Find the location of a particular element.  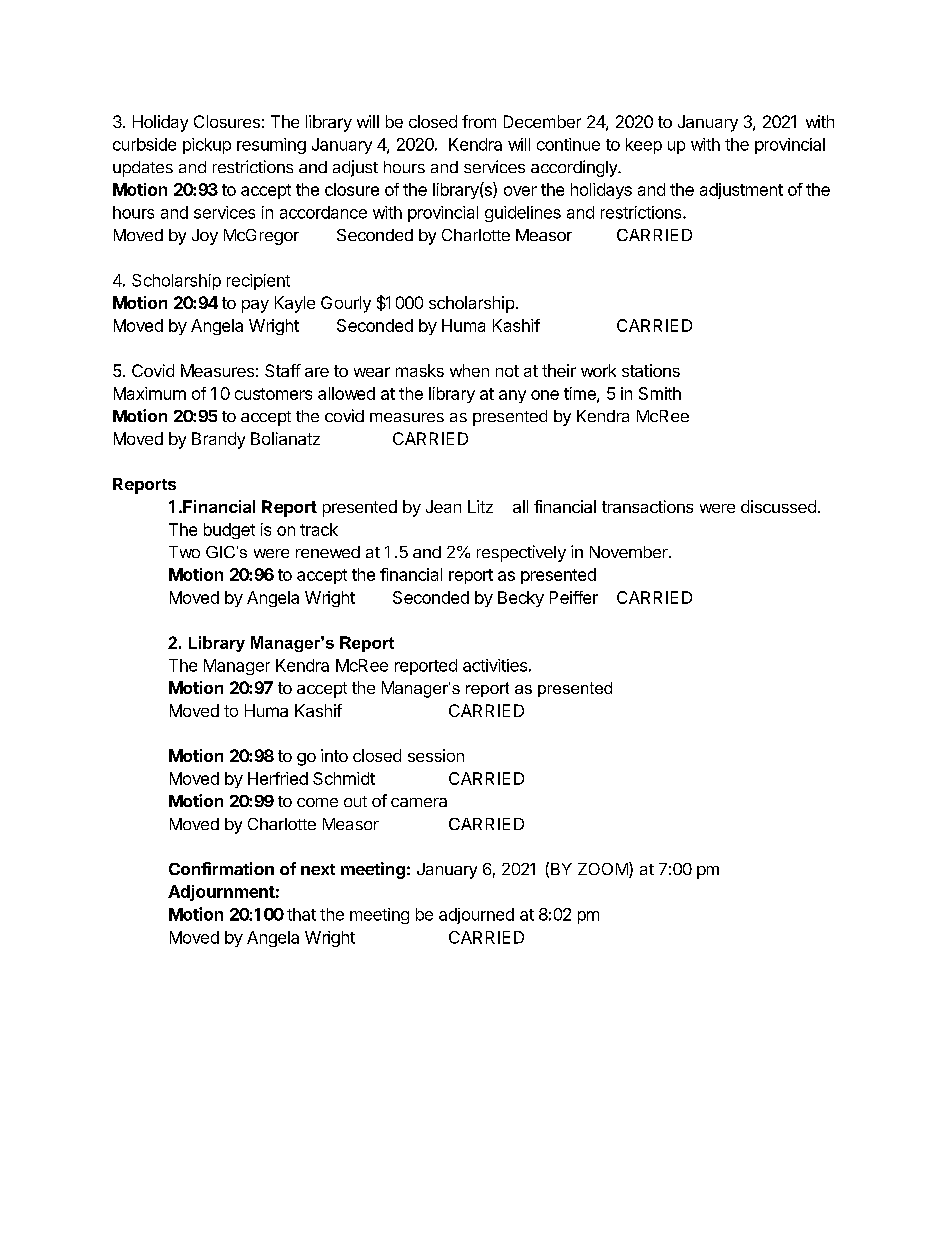

keep is located at coordinates (644, 146).
